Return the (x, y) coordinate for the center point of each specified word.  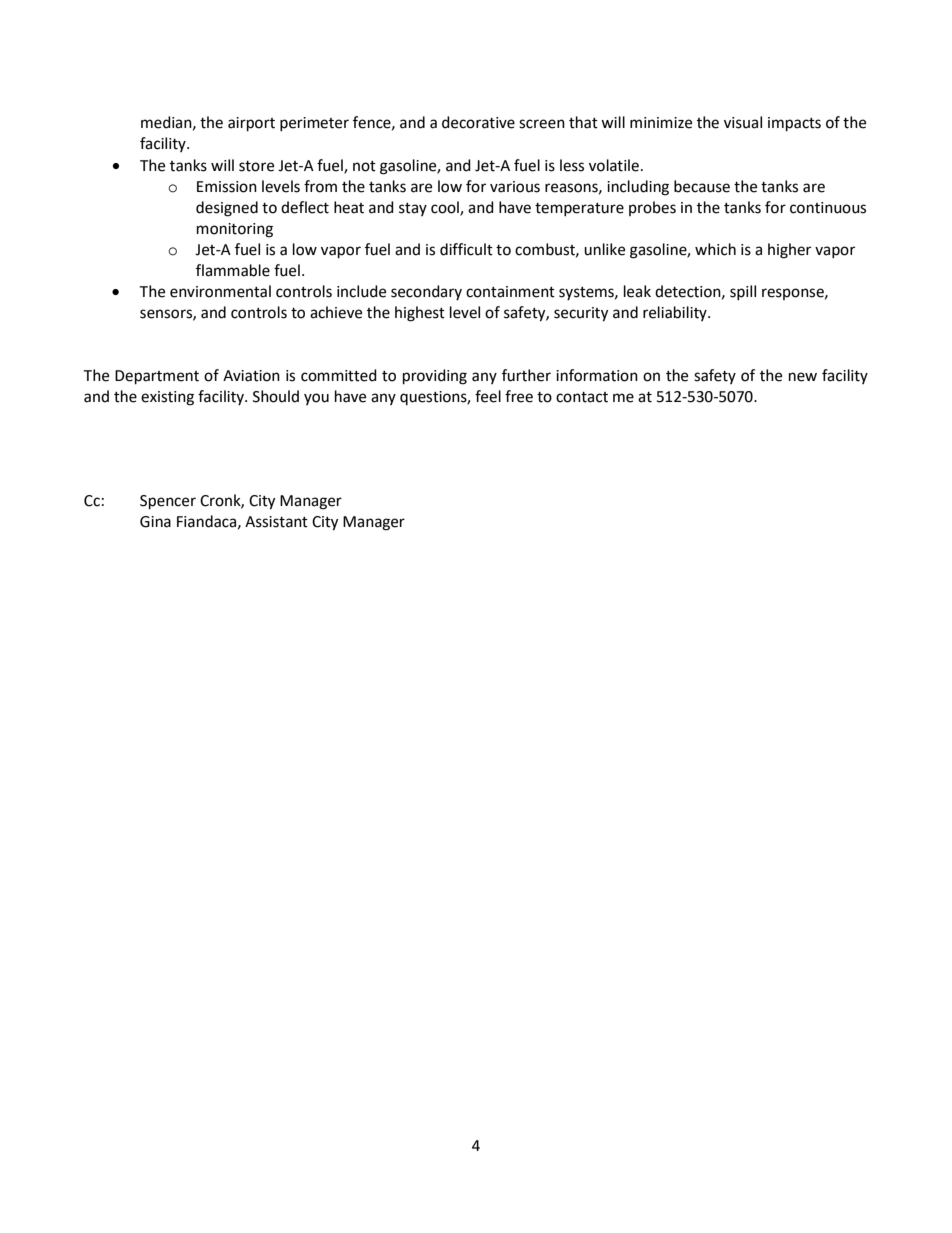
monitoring (235, 230)
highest (420, 314)
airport (251, 124)
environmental (220, 291)
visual (743, 122)
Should (276, 396)
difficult (466, 249)
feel (488, 396)
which (715, 249)
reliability (676, 313)
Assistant (276, 522)
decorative (478, 122)
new (803, 377)
